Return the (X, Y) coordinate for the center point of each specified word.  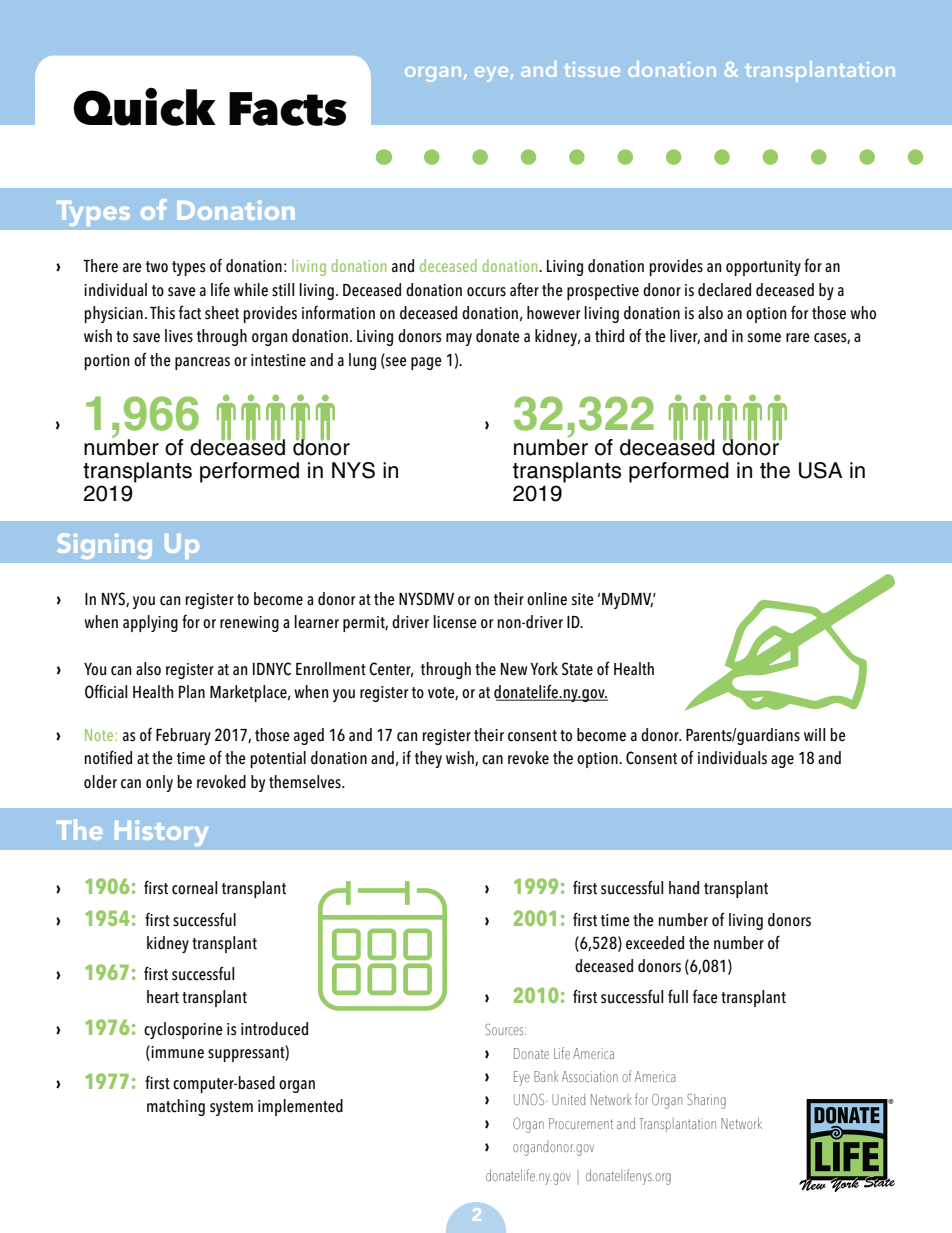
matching (176, 1107)
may (459, 339)
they (428, 759)
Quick (144, 106)
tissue (592, 69)
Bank (546, 1076)
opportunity (763, 268)
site (583, 599)
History (161, 833)
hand (684, 888)
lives (179, 336)
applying (150, 623)
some (764, 338)
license (455, 622)
